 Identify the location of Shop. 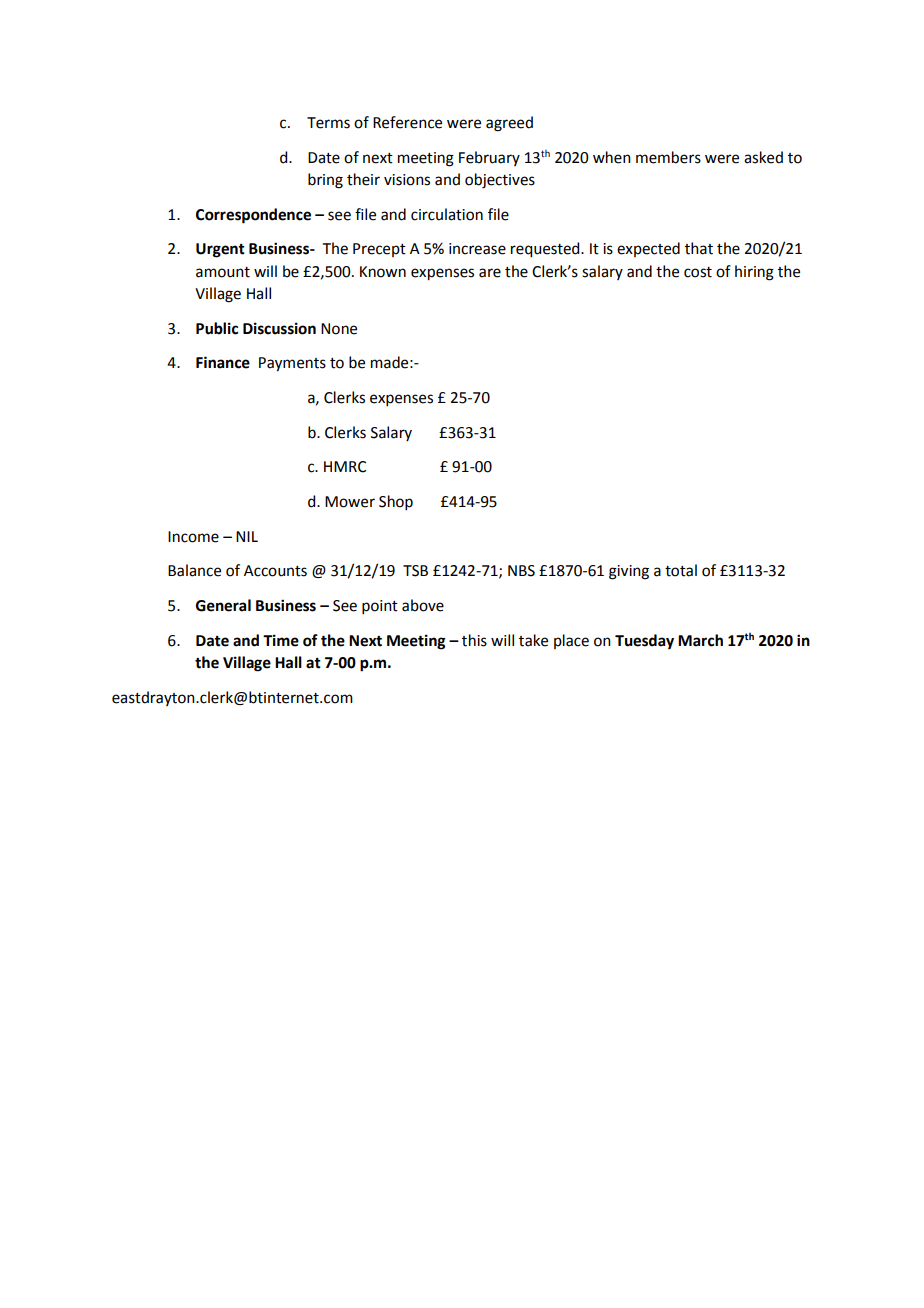
(396, 502).
